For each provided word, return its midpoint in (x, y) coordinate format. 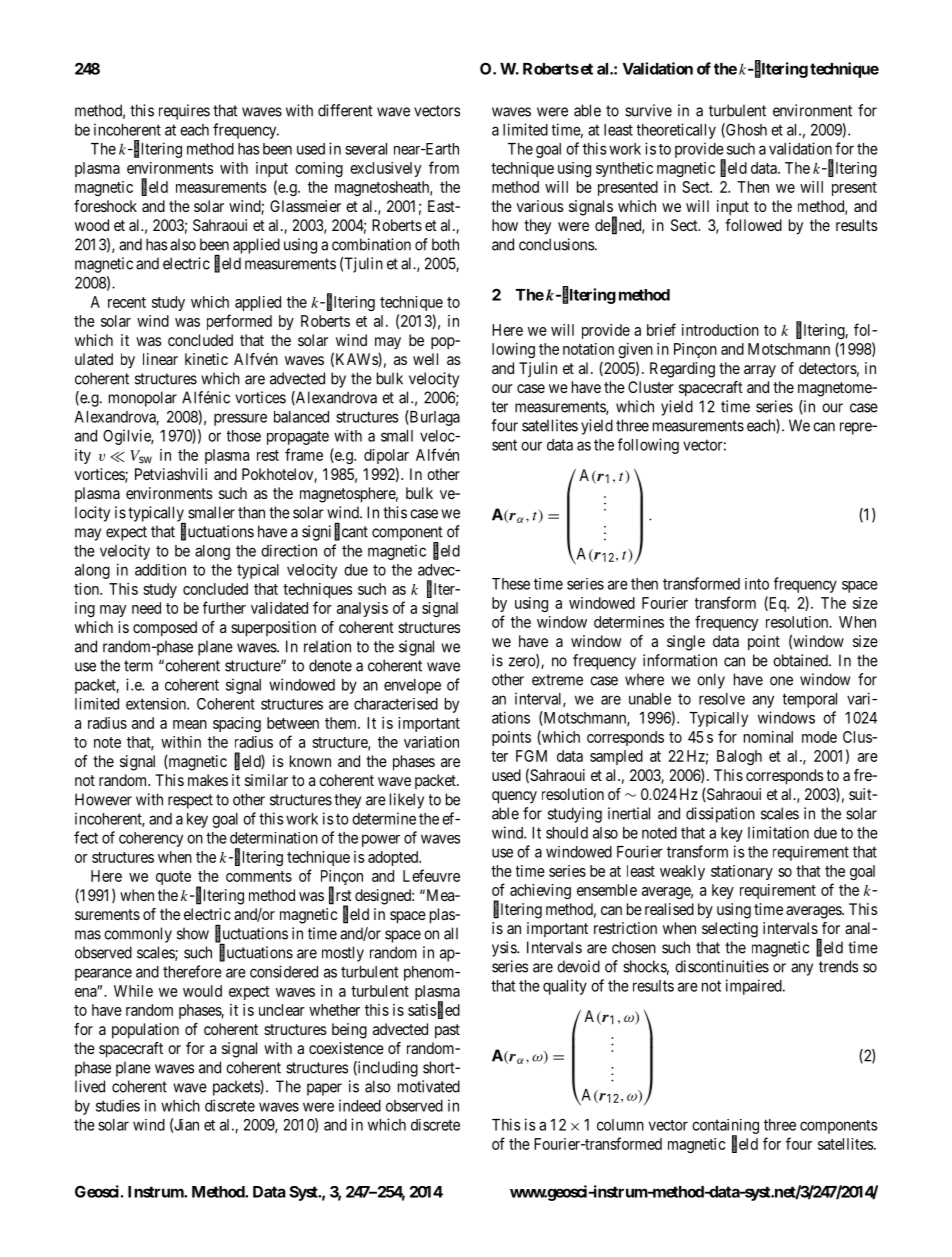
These (511, 584)
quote (173, 878)
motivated (429, 1086)
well (425, 359)
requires (184, 112)
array (760, 371)
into (757, 584)
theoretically (676, 131)
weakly (682, 872)
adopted (394, 858)
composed (165, 629)
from (444, 167)
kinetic (206, 359)
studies (118, 1105)
